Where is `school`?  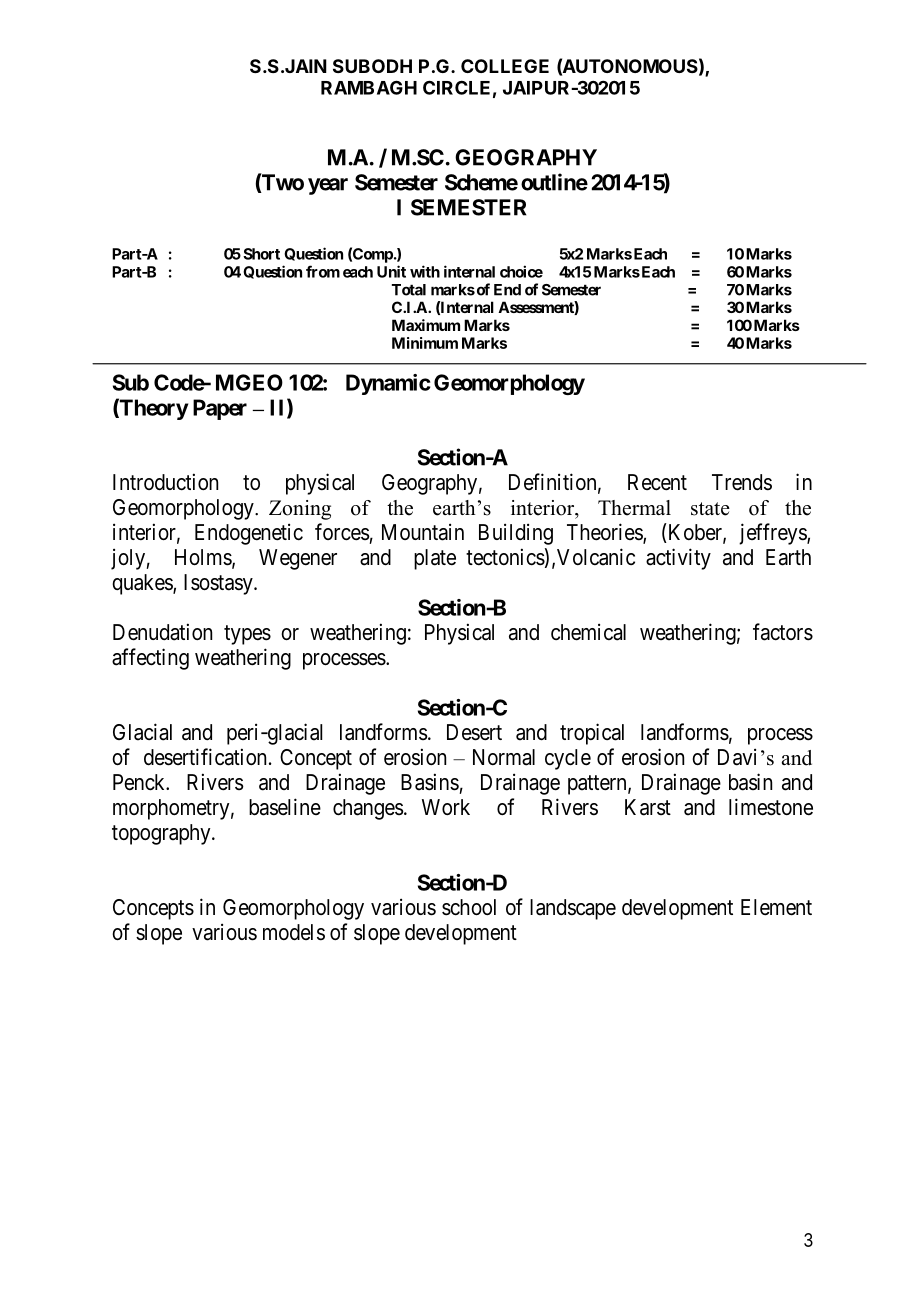
school is located at coordinates (469, 907).
